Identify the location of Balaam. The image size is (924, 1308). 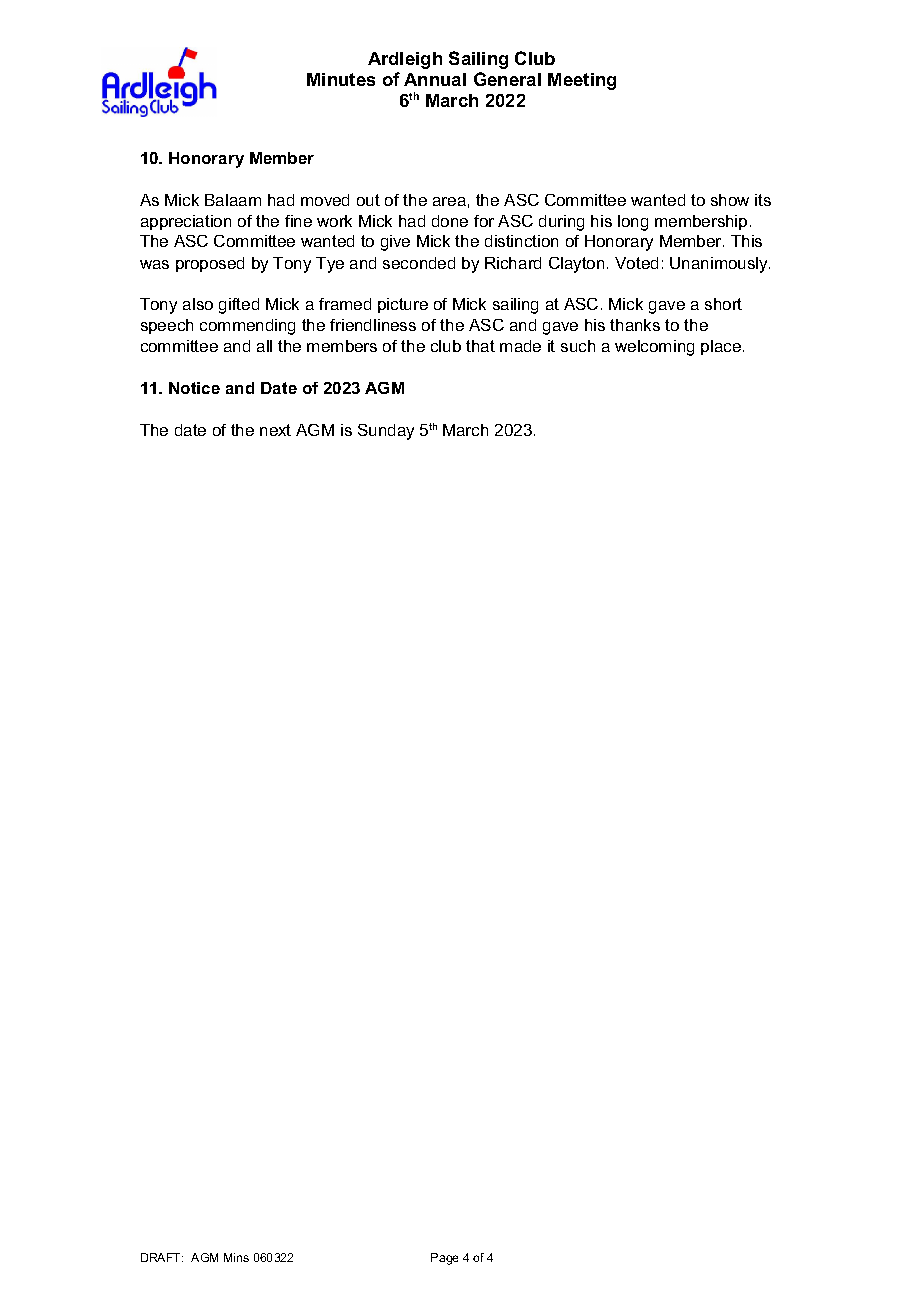
(233, 200).
